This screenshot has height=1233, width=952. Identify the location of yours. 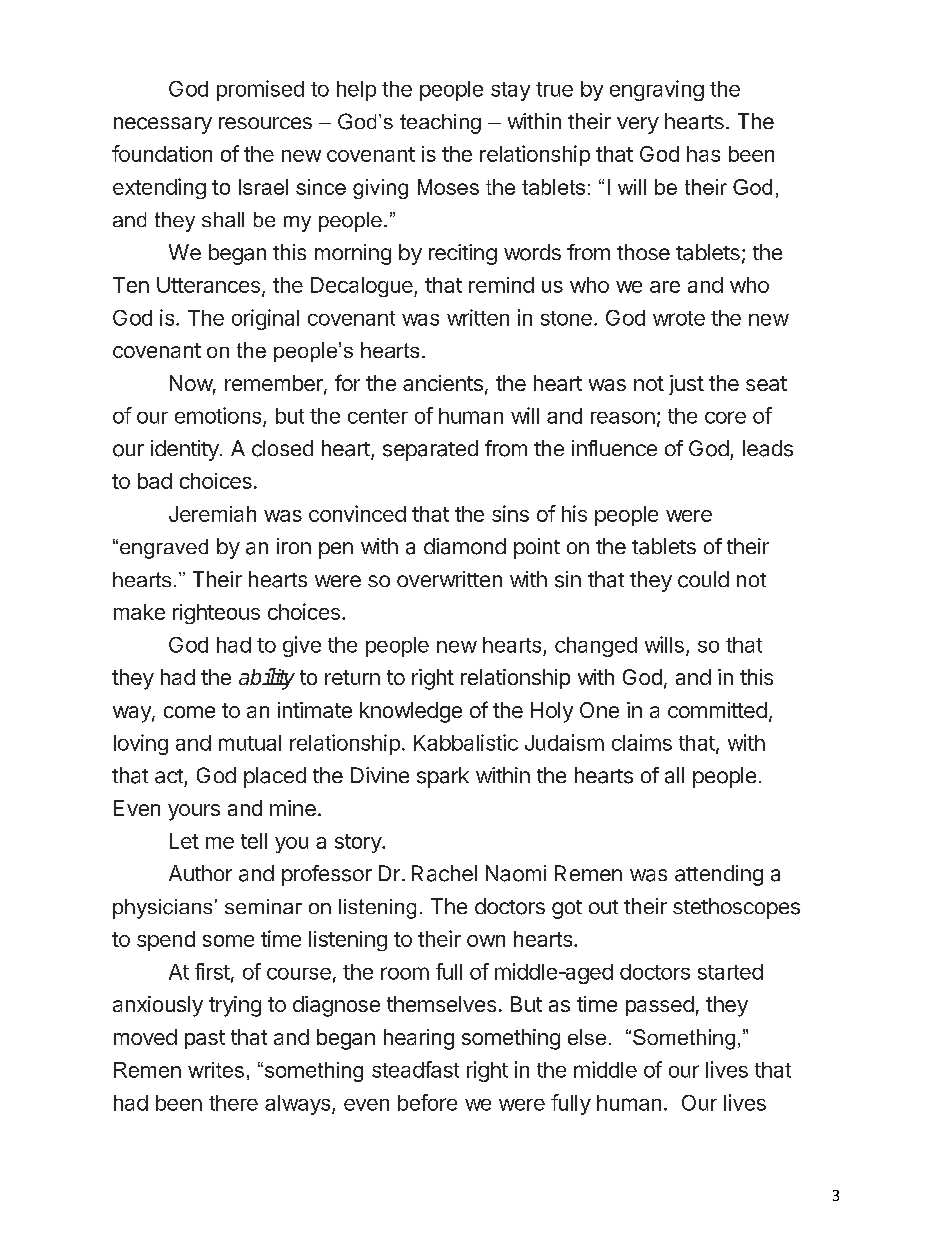
(194, 812).
